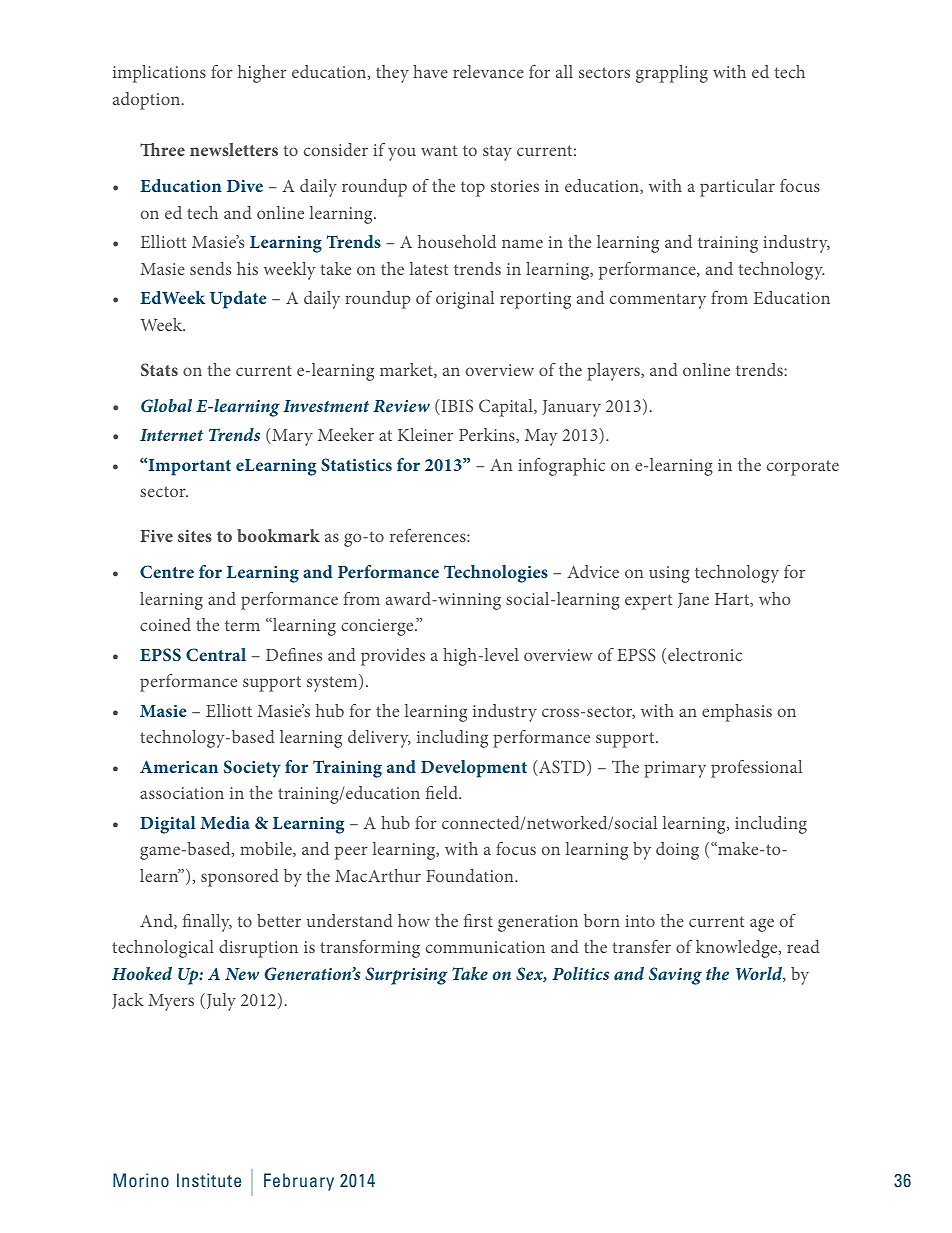 The height and width of the image is (1233, 952). Describe the element at coordinates (803, 468) in the image. I see `corporate` at that location.
